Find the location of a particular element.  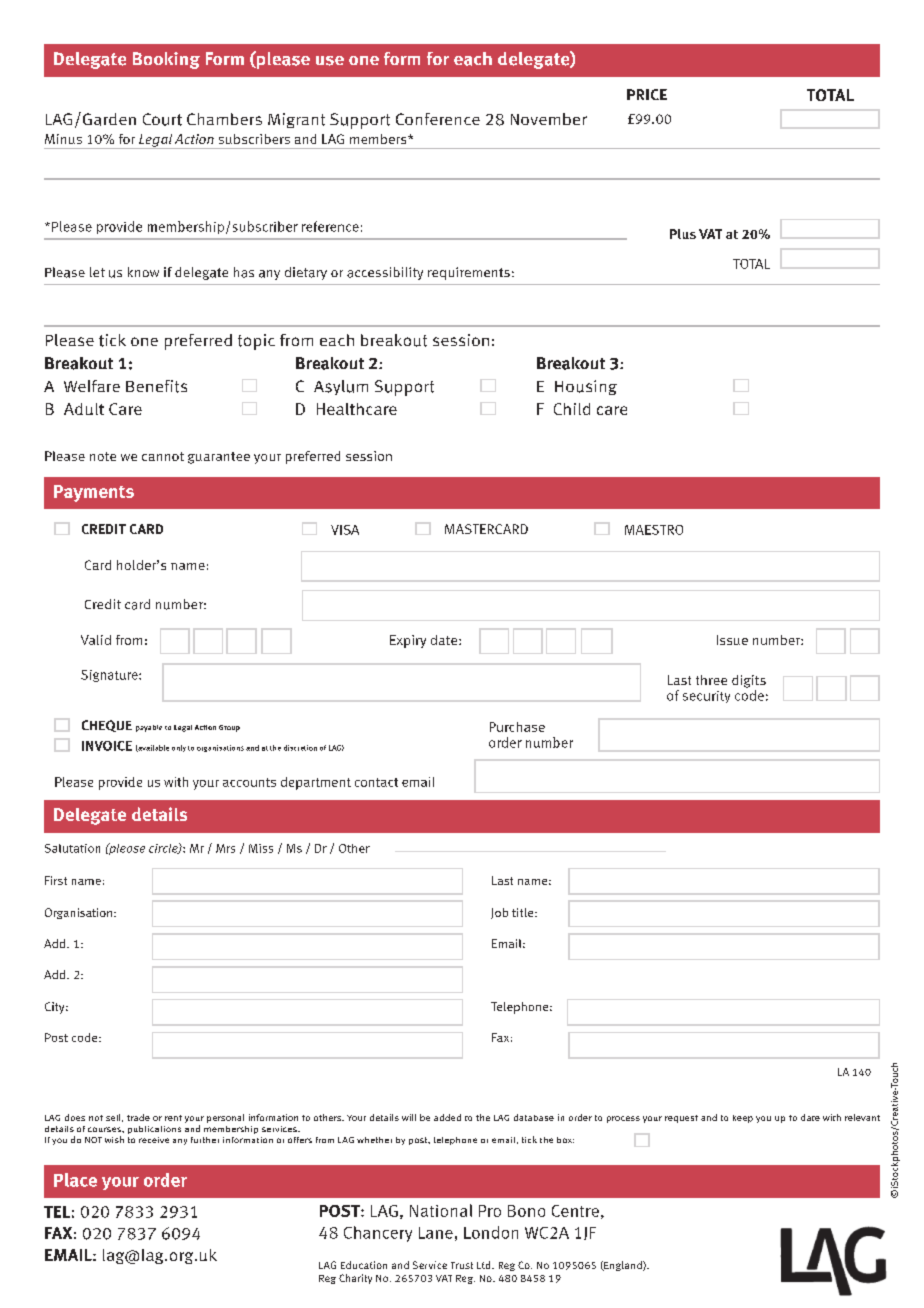

trade is located at coordinates (138, 1117).
